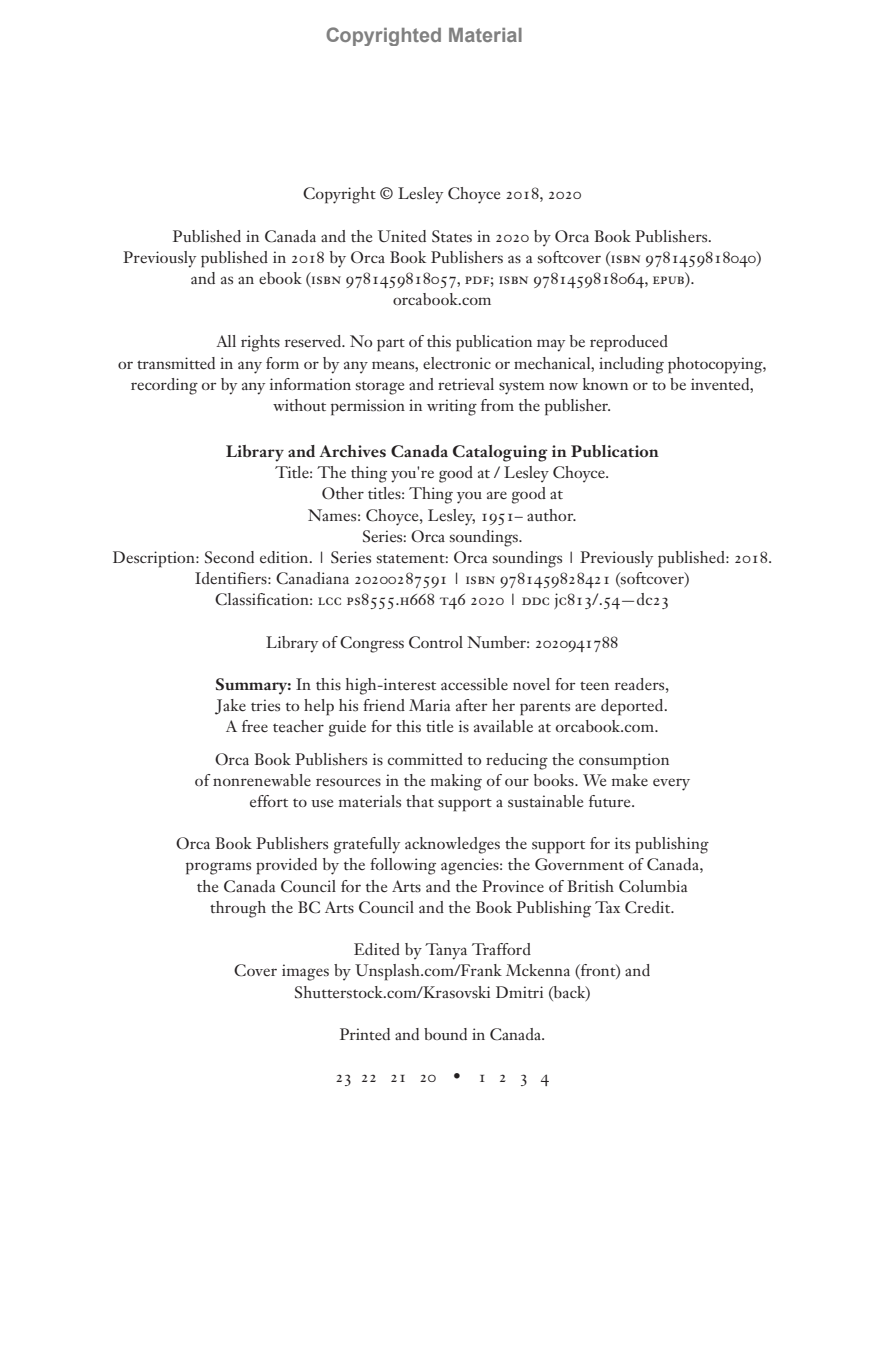  Describe the element at coordinates (445, 1034) in the image. I see `bound` at that location.
